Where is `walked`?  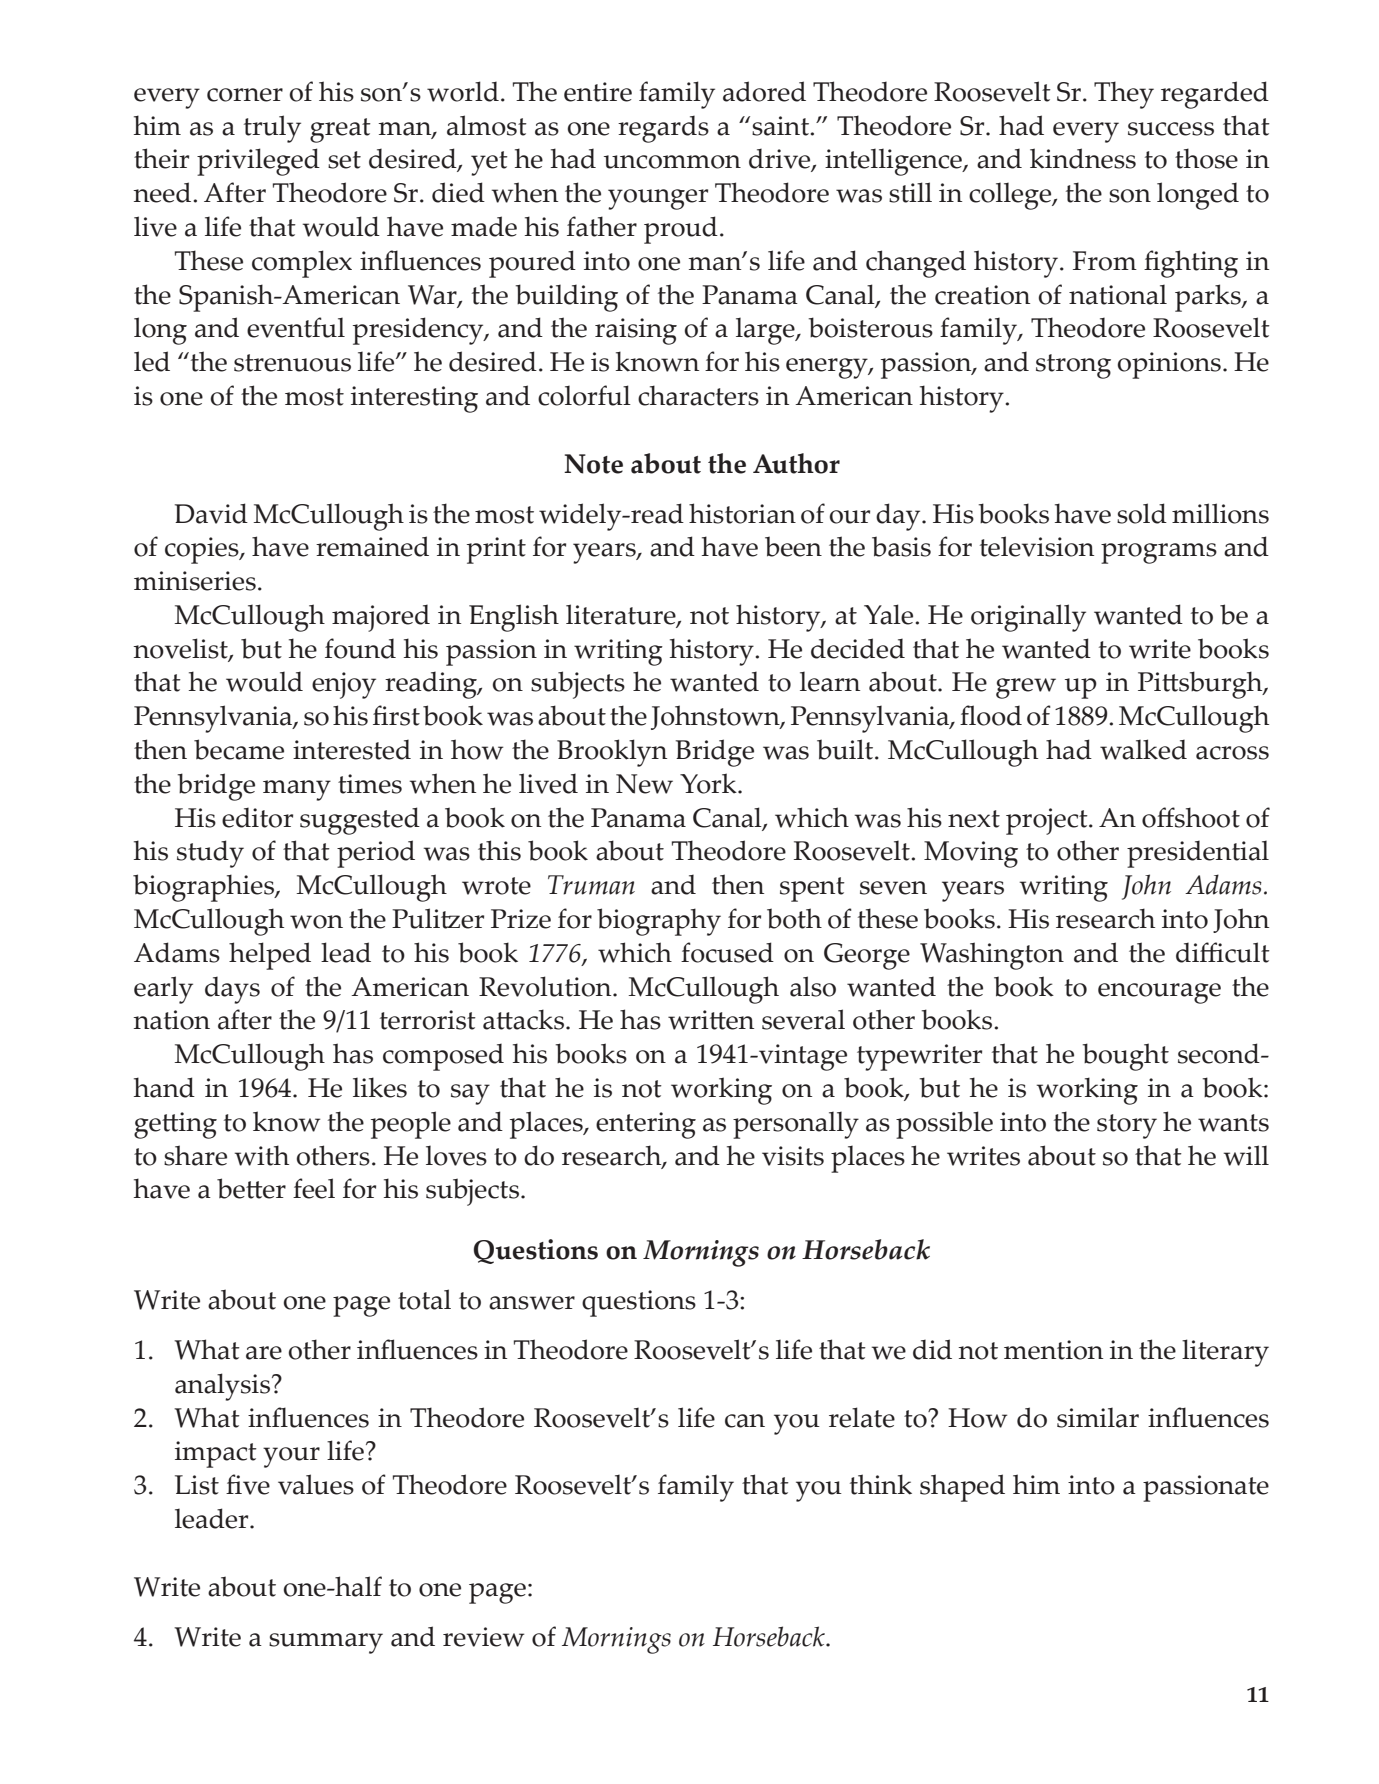
walked is located at coordinates (1143, 749).
